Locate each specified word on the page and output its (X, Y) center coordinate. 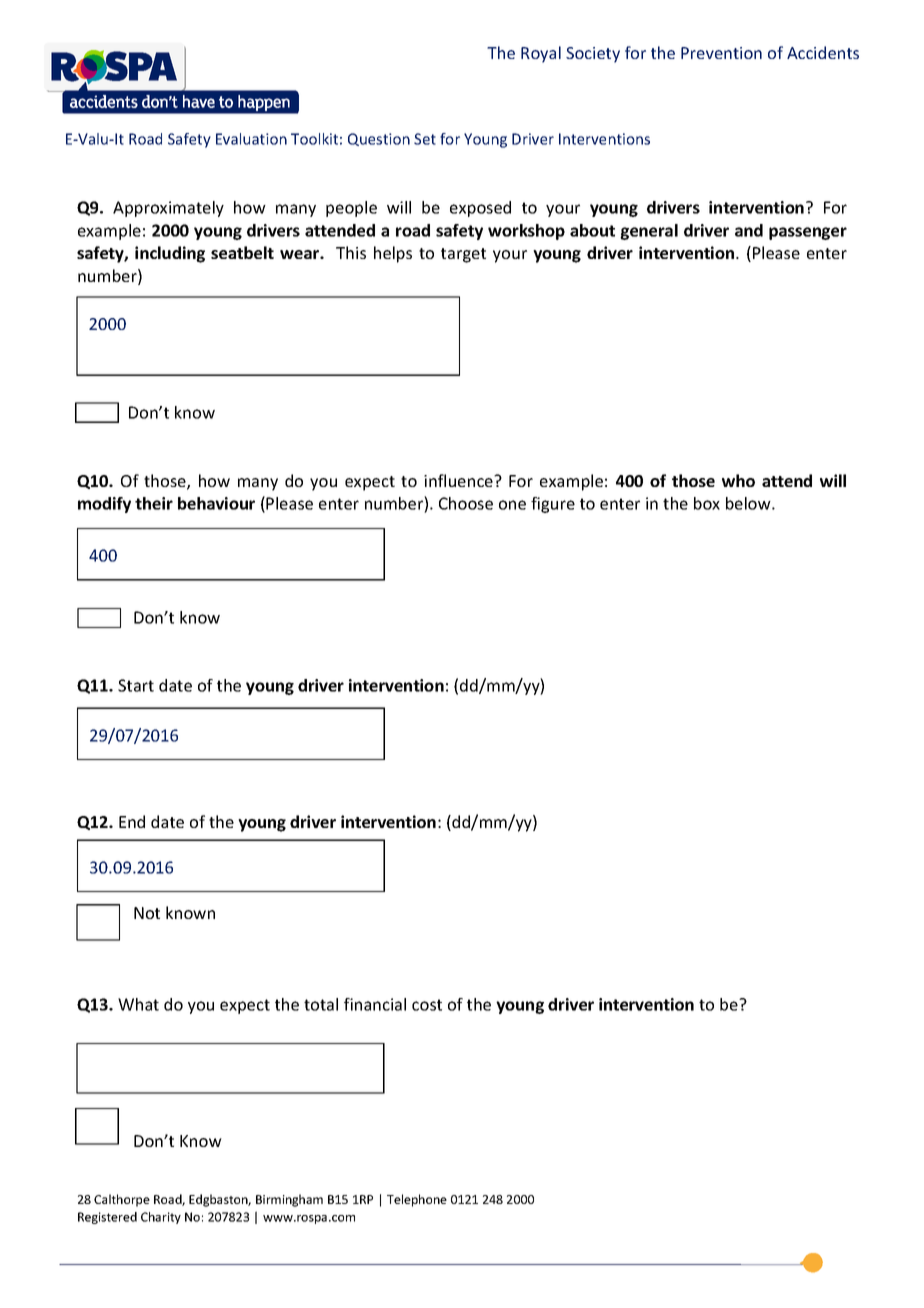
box (707, 503)
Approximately (168, 209)
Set (425, 139)
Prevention (721, 53)
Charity (161, 1218)
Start (136, 685)
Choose (466, 503)
